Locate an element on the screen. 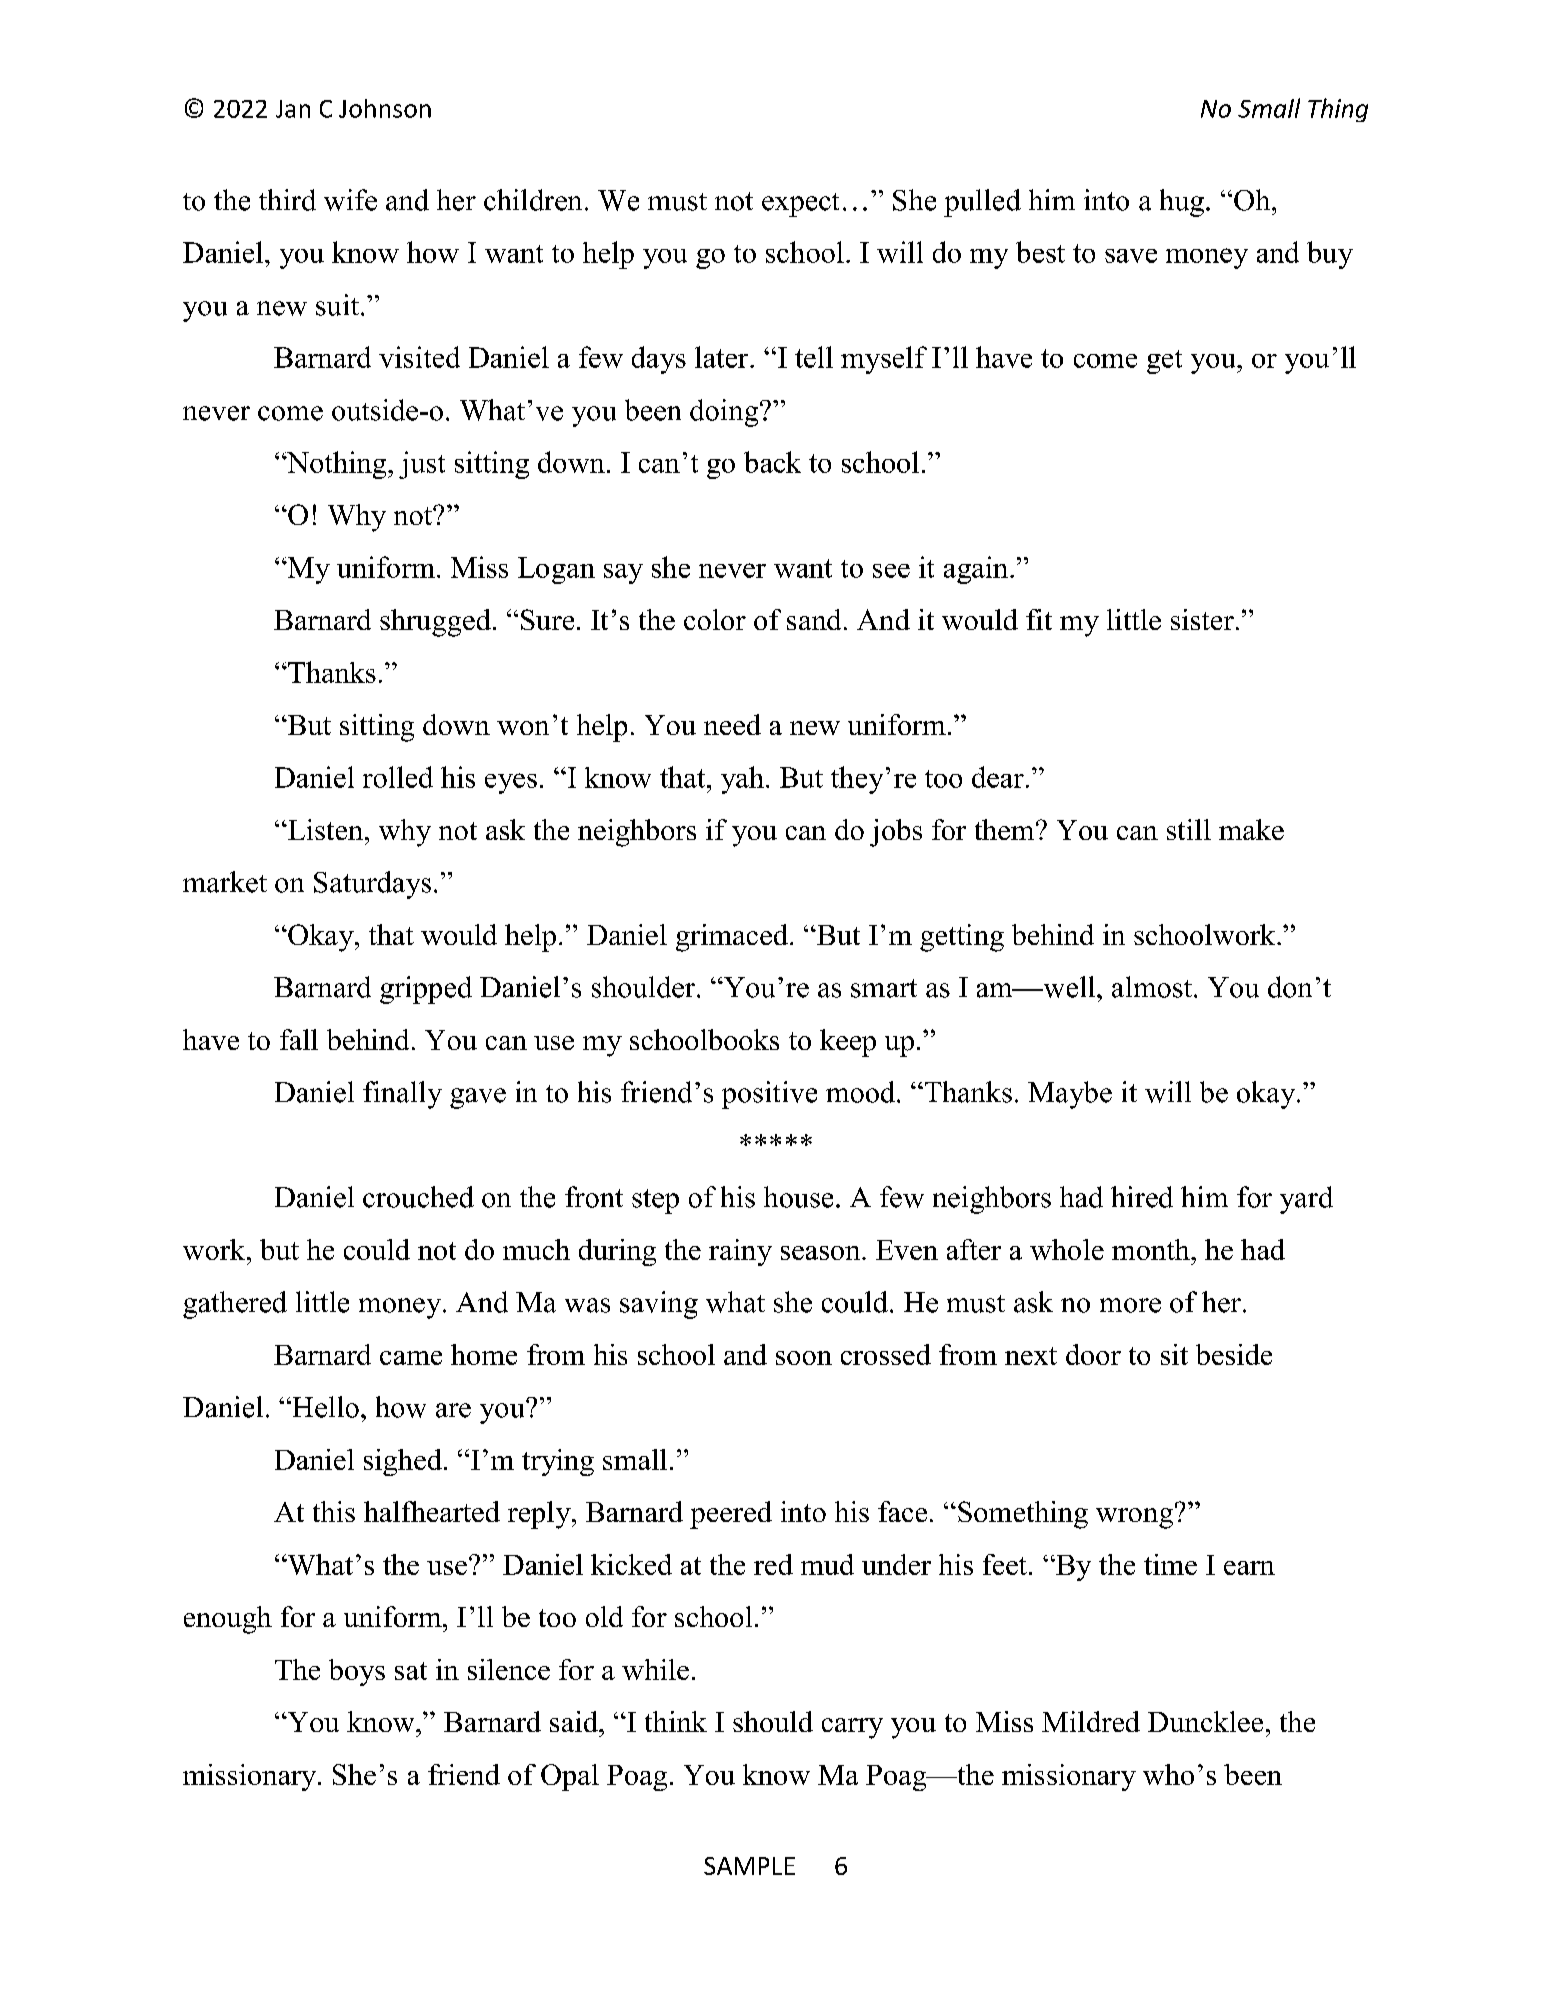 Image resolution: width=1552 pixels, height=2008 pixels. almost is located at coordinates (1153, 987).
